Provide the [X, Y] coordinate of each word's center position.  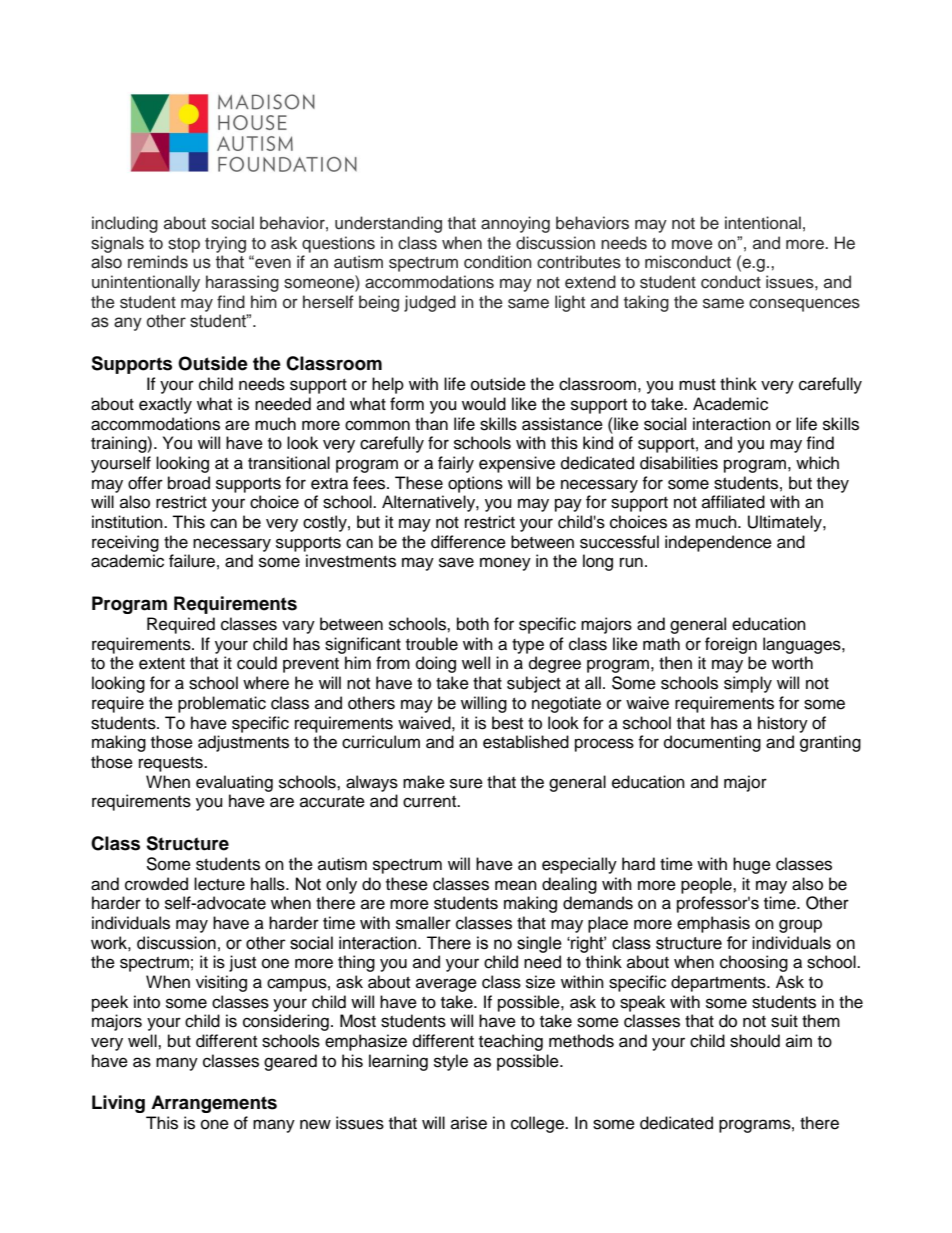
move [692, 244]
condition [498, 262]
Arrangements [214, 1104]
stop [184, 245]
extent [162, 664]
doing [436, 664]
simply [748, 684]
